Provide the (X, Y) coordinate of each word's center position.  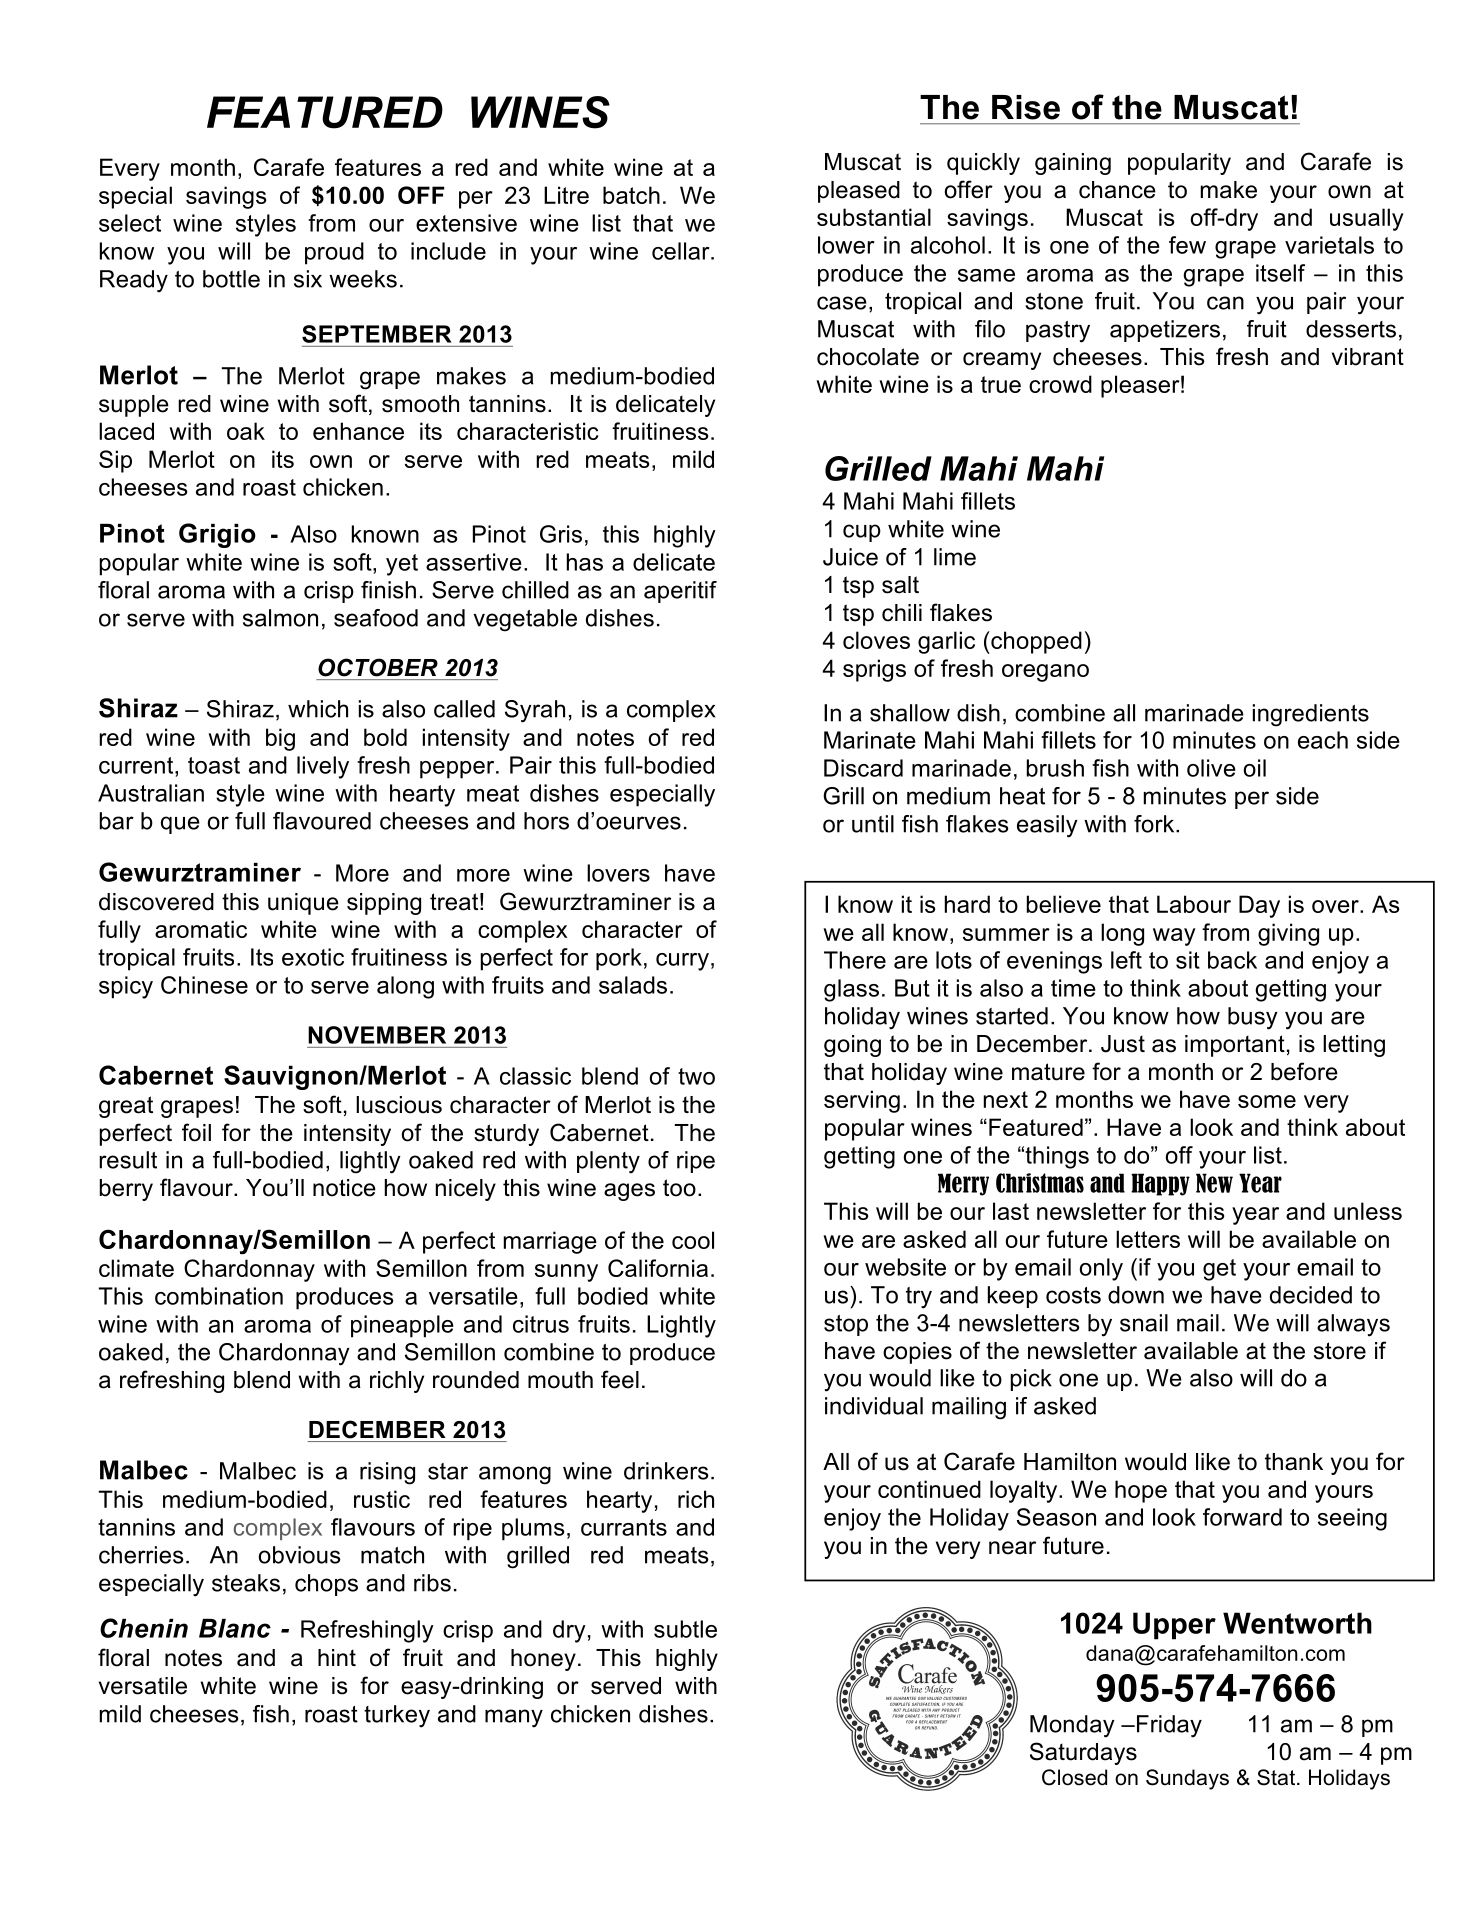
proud (334, 253)
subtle (685, 1629)
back (1232, 960)
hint (337, 1657)
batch (631, 195)
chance (1117, 190)
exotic (313, 957)
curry (682, 962)
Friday (1168, 1726)
